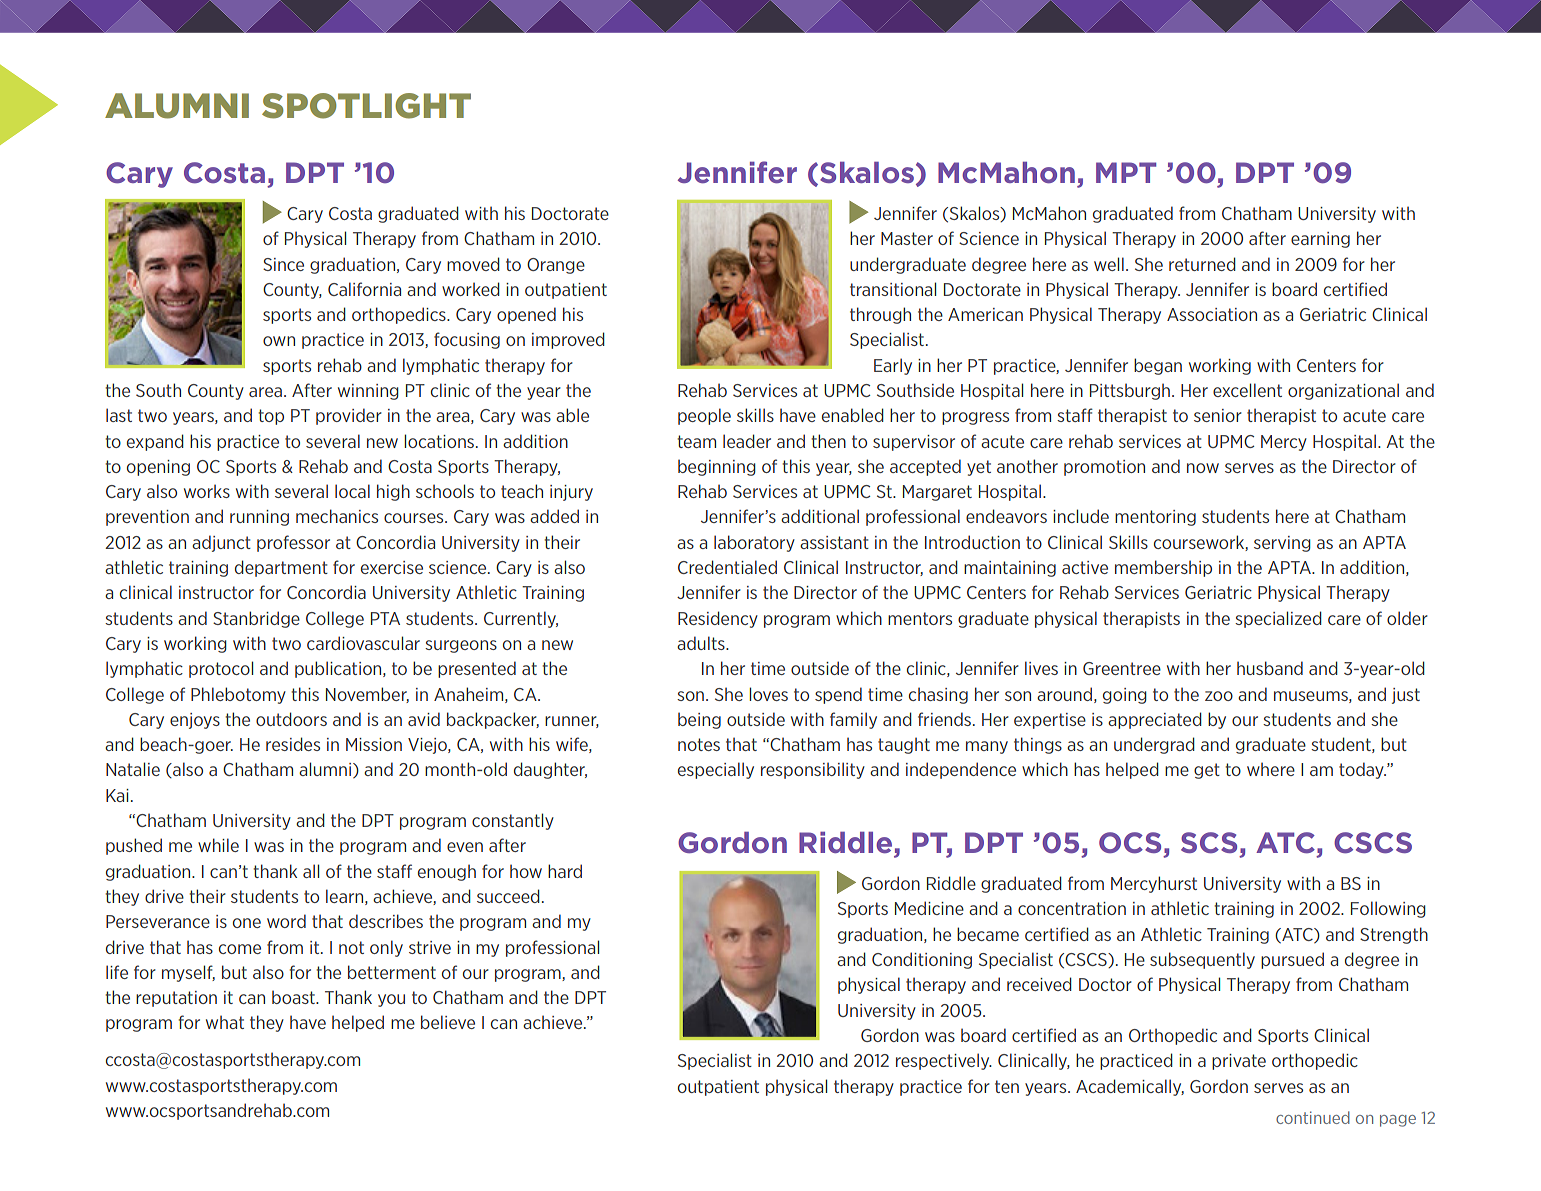  What do you see at coordinates (1278, 619) in the screenshot?
I see `specialized` at bounding box center [1278, 619].
